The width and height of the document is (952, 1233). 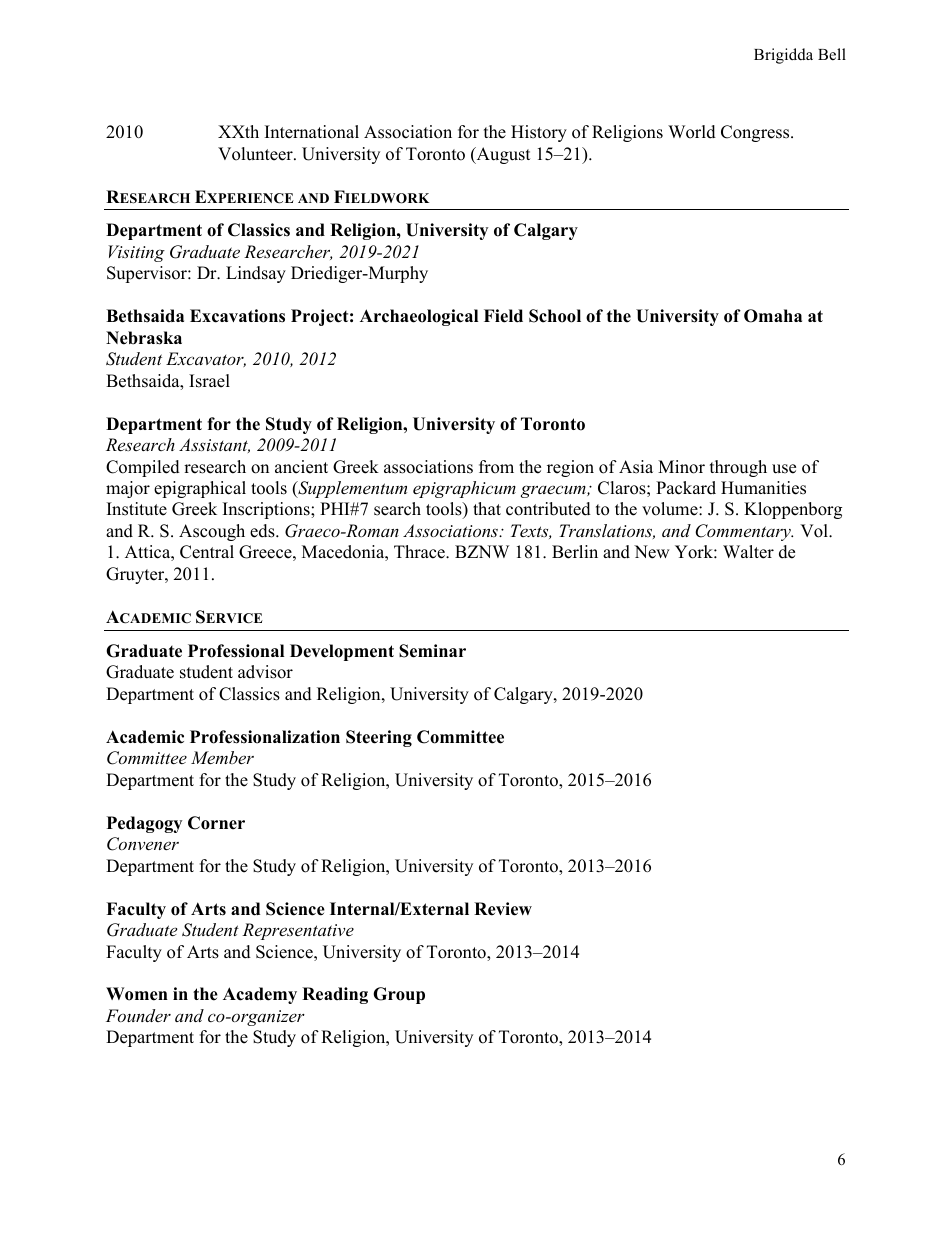 I want to click on Central, so click(x=207, y=552).
